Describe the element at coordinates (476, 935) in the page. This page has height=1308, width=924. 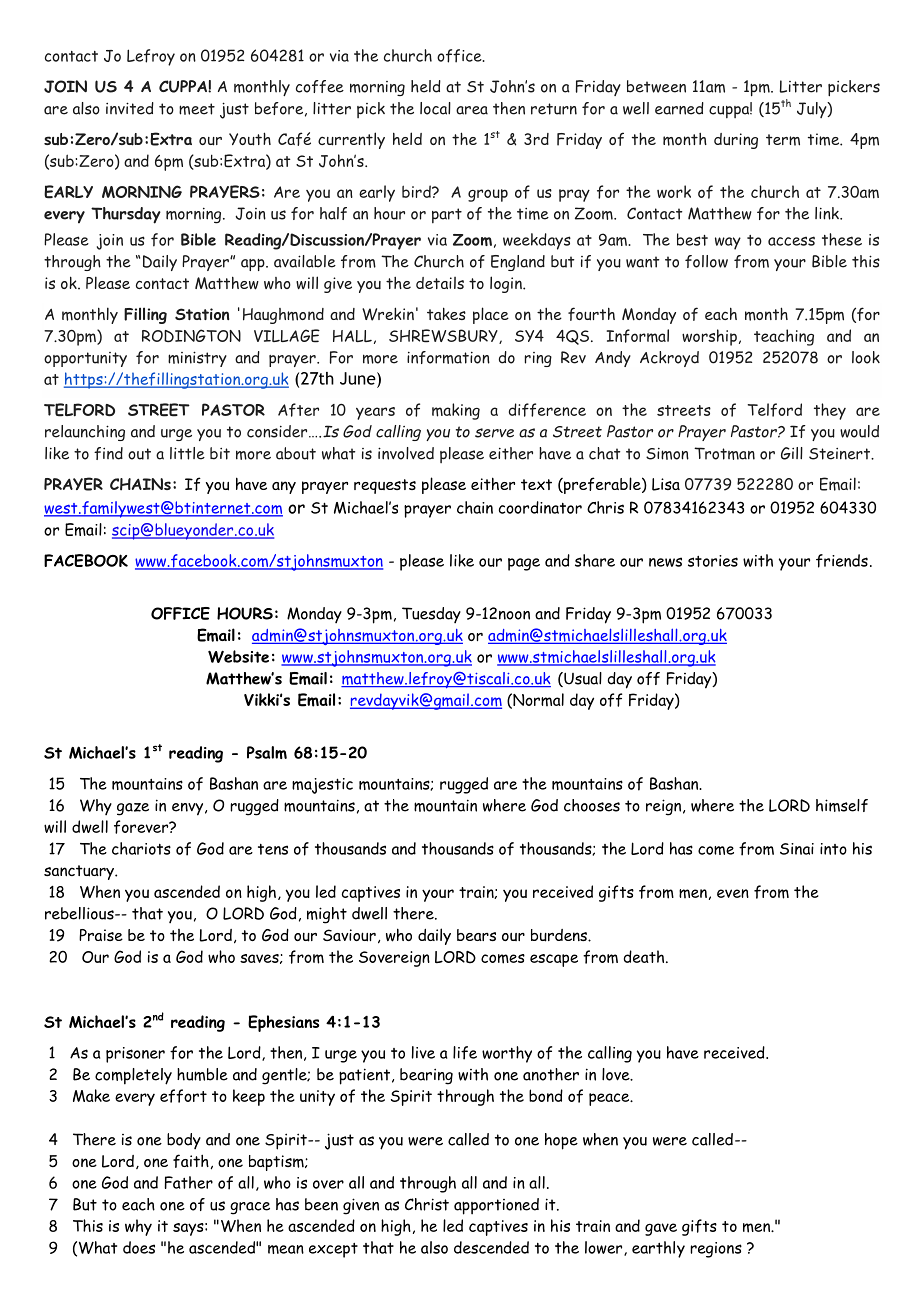
I see `bears` at that location.
